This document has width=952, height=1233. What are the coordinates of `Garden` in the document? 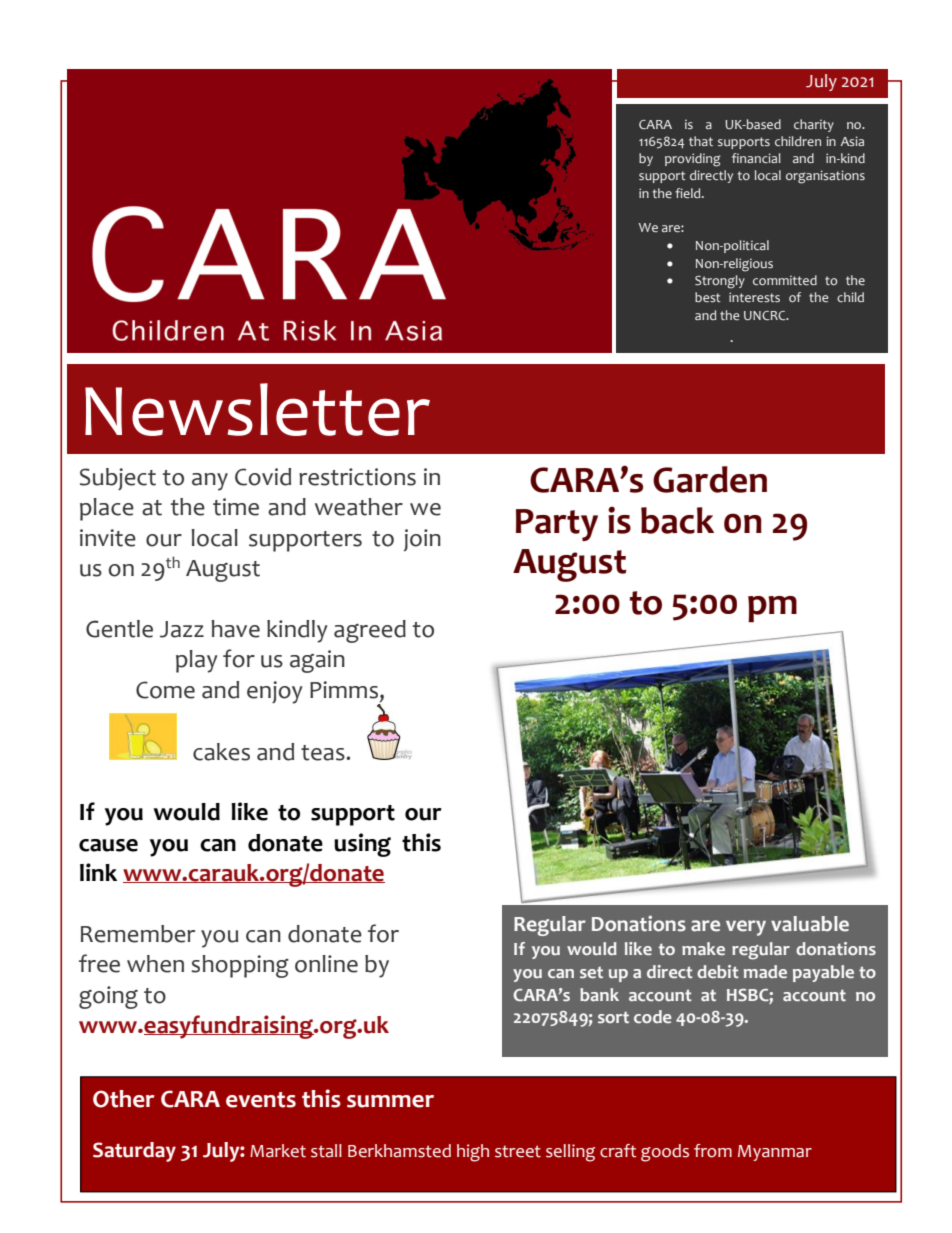 It's located at (710, 479).
